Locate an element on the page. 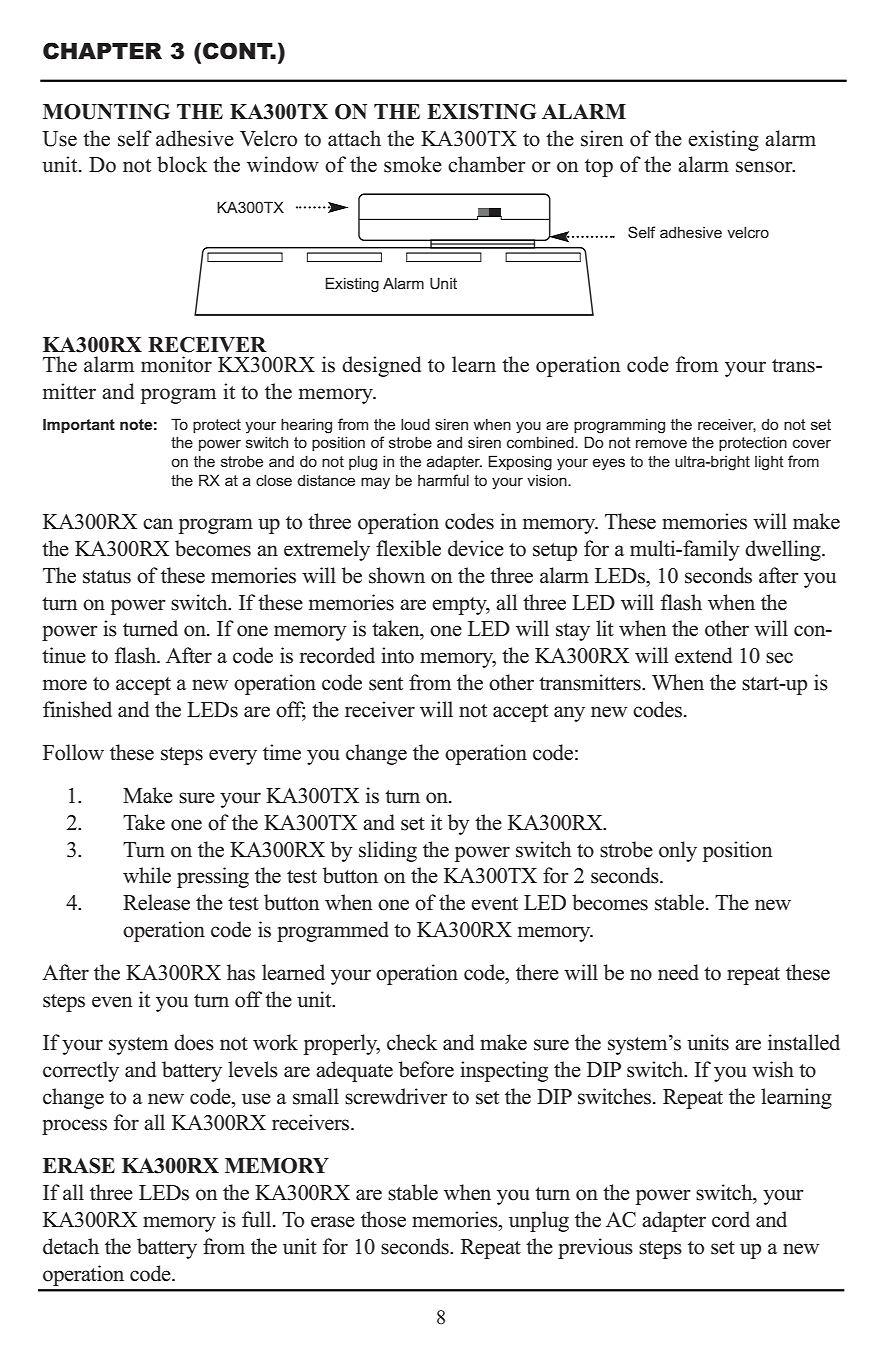 This document has width=887, height=1372. those is located at coordinates (383, 1219).
